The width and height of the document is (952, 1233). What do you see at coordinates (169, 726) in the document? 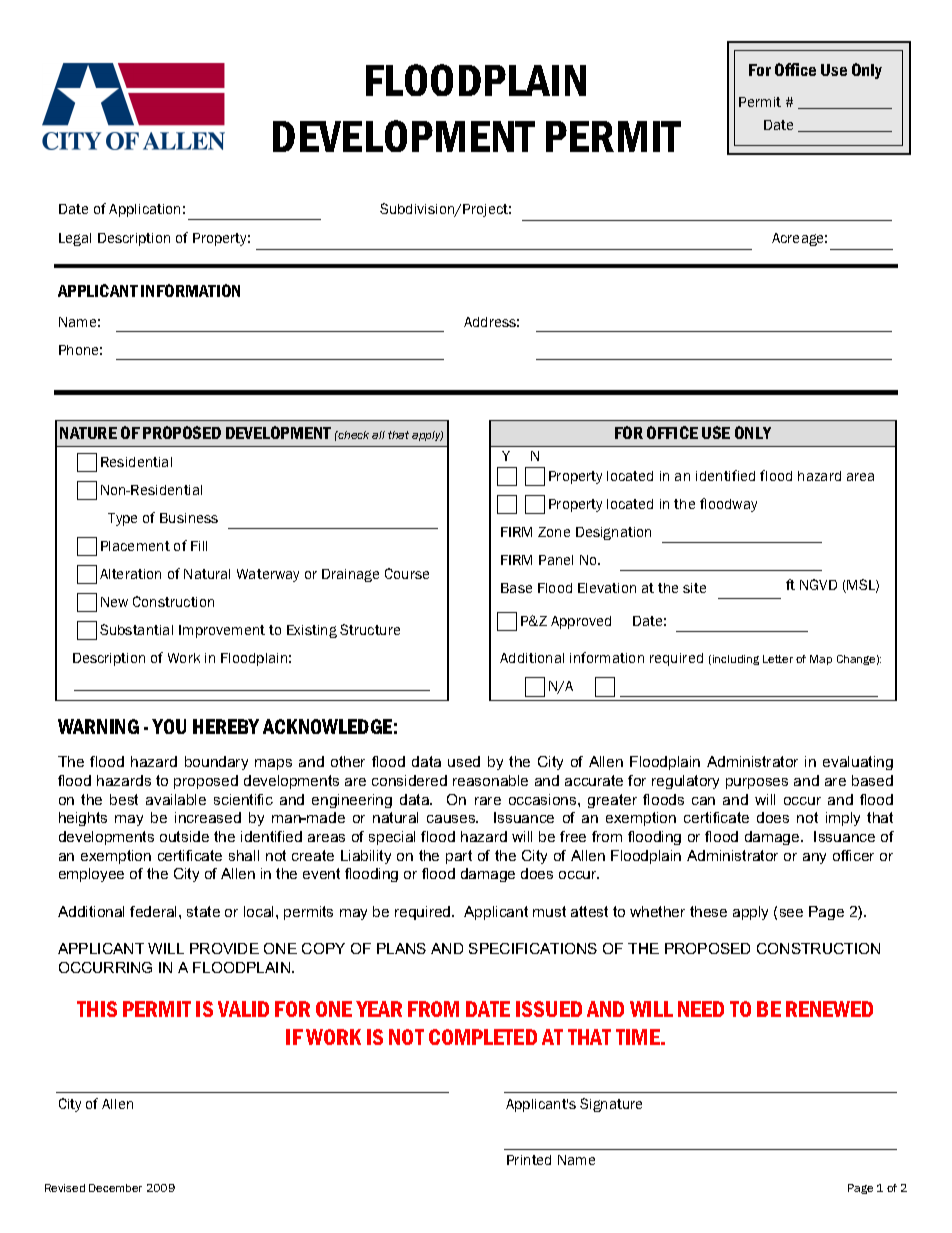
I see `YOU` at bounding box center [169, 726].
